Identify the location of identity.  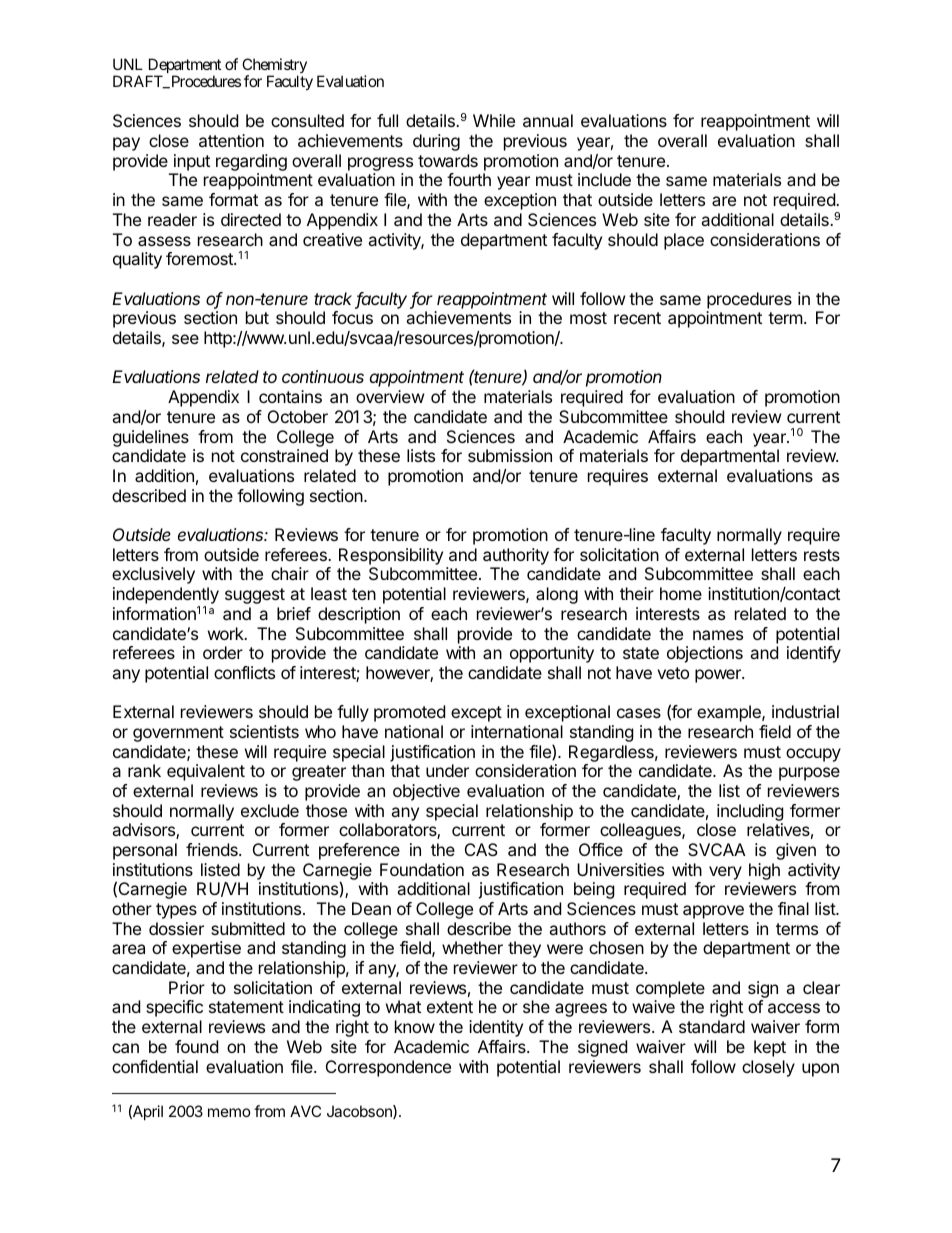
(496, 1028).
